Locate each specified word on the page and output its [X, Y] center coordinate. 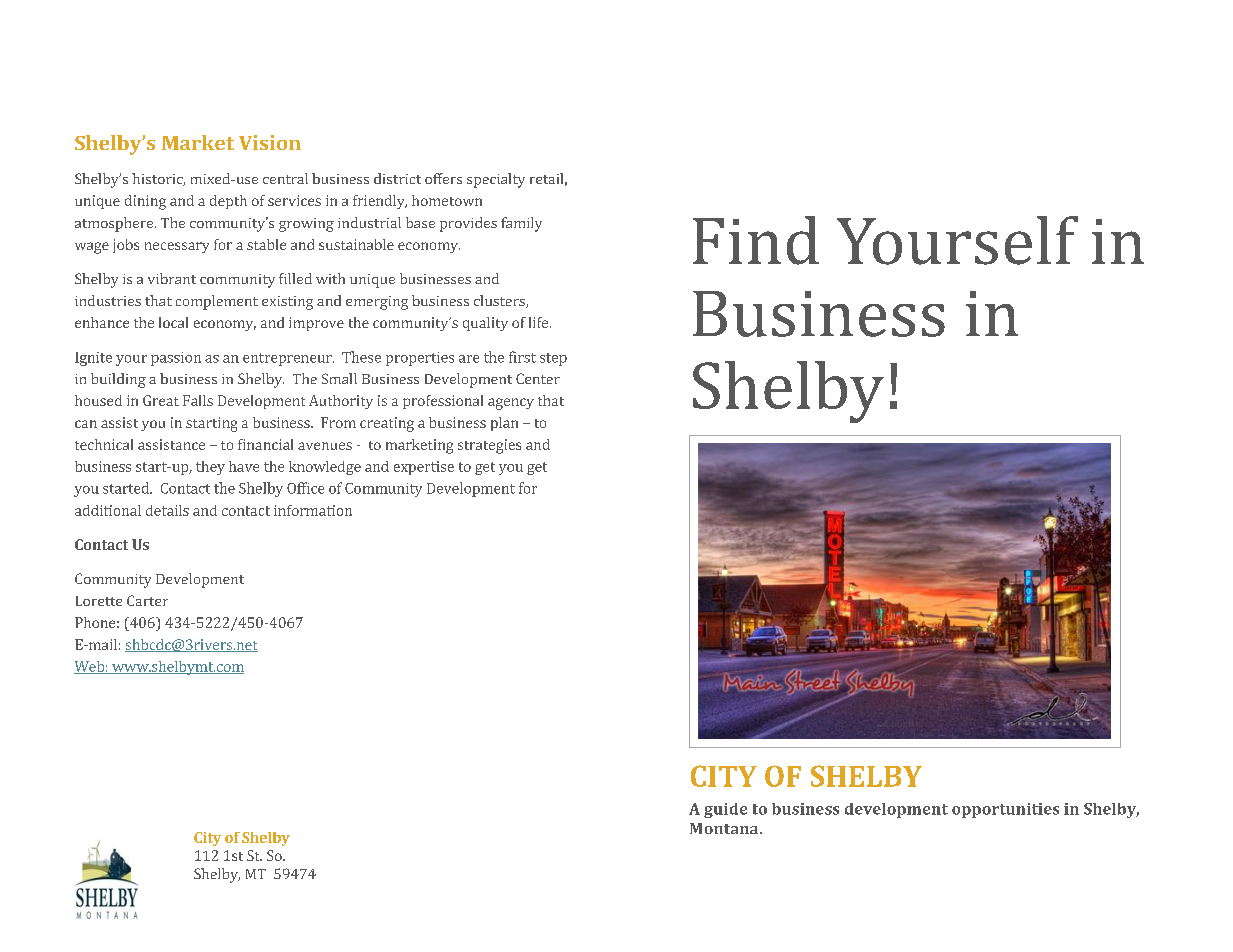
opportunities [1005, 810]
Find [756, 240]
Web [90, 667]
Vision [270, 142]
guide [725, 810]
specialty [496, 180]
